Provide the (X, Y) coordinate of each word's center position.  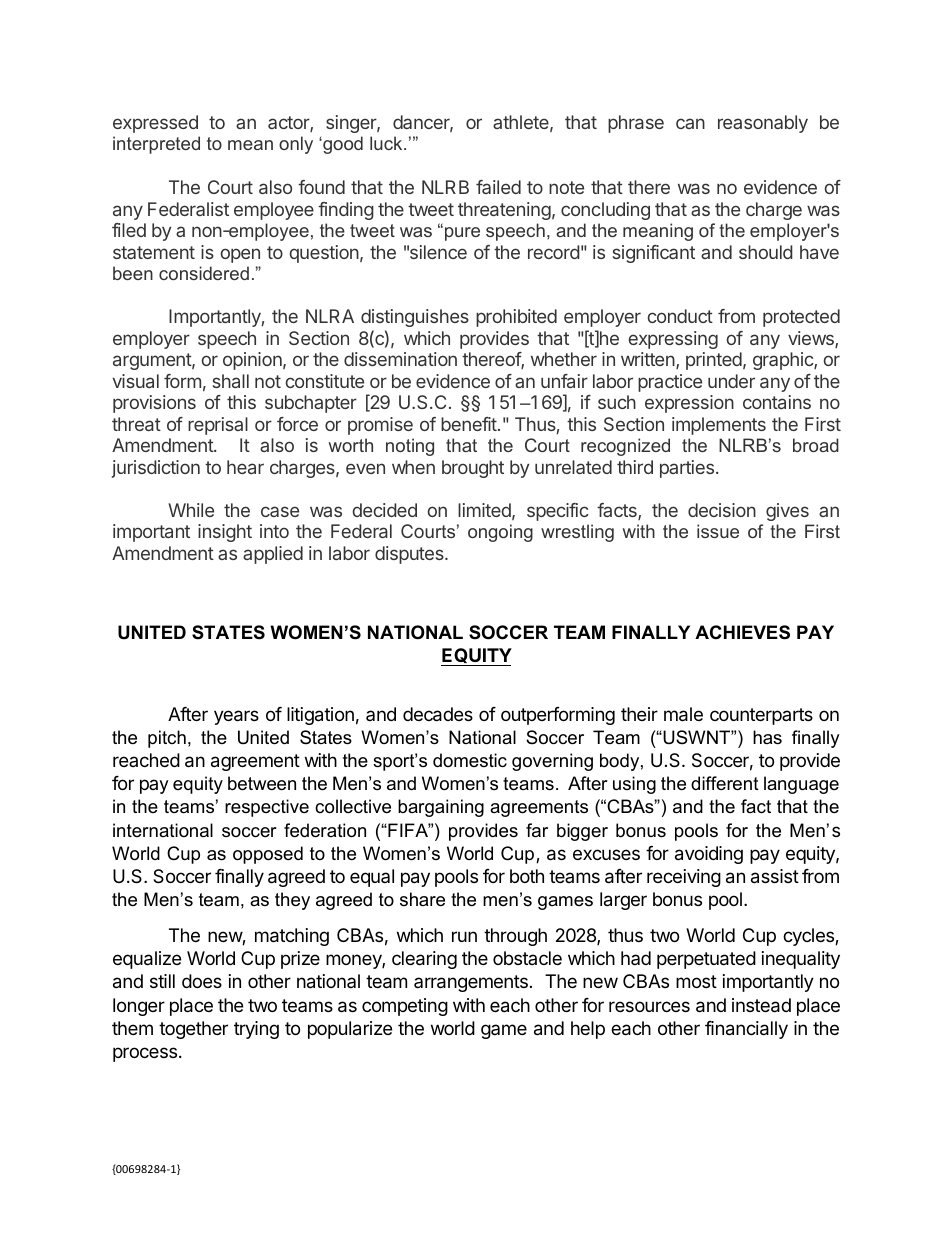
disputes (410, 555)
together (193, 1030)
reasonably (763, 124)
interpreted (156, 145)
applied (273, 555)
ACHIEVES (742, 632)
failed (498, 187)
